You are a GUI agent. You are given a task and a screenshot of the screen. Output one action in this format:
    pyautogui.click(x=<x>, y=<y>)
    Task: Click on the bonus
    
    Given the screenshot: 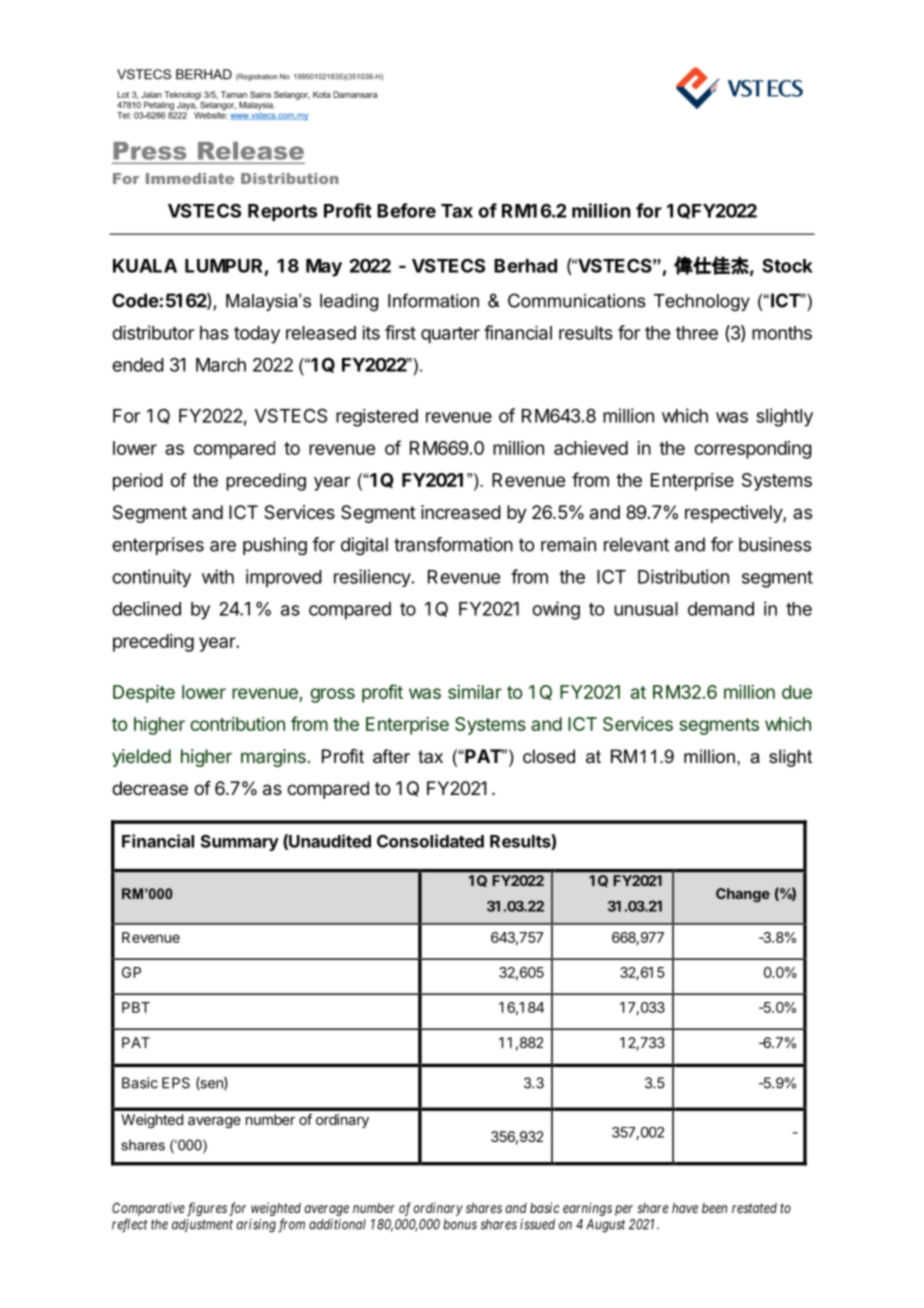 What is the action you would take?
    pyautogui.click(x=460, y=1224)
